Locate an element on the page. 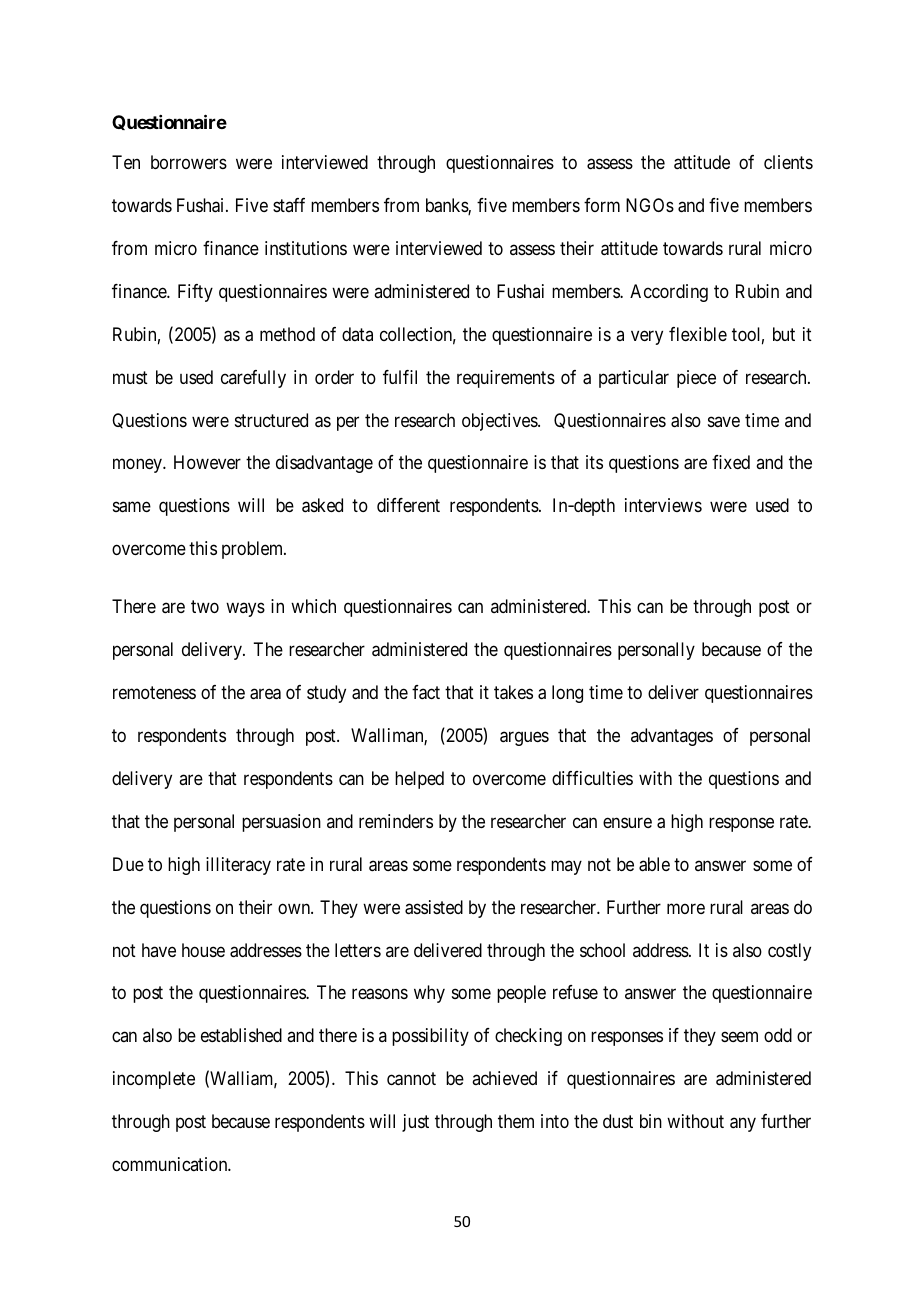  borrowers is located at coordinates (189, 162).
